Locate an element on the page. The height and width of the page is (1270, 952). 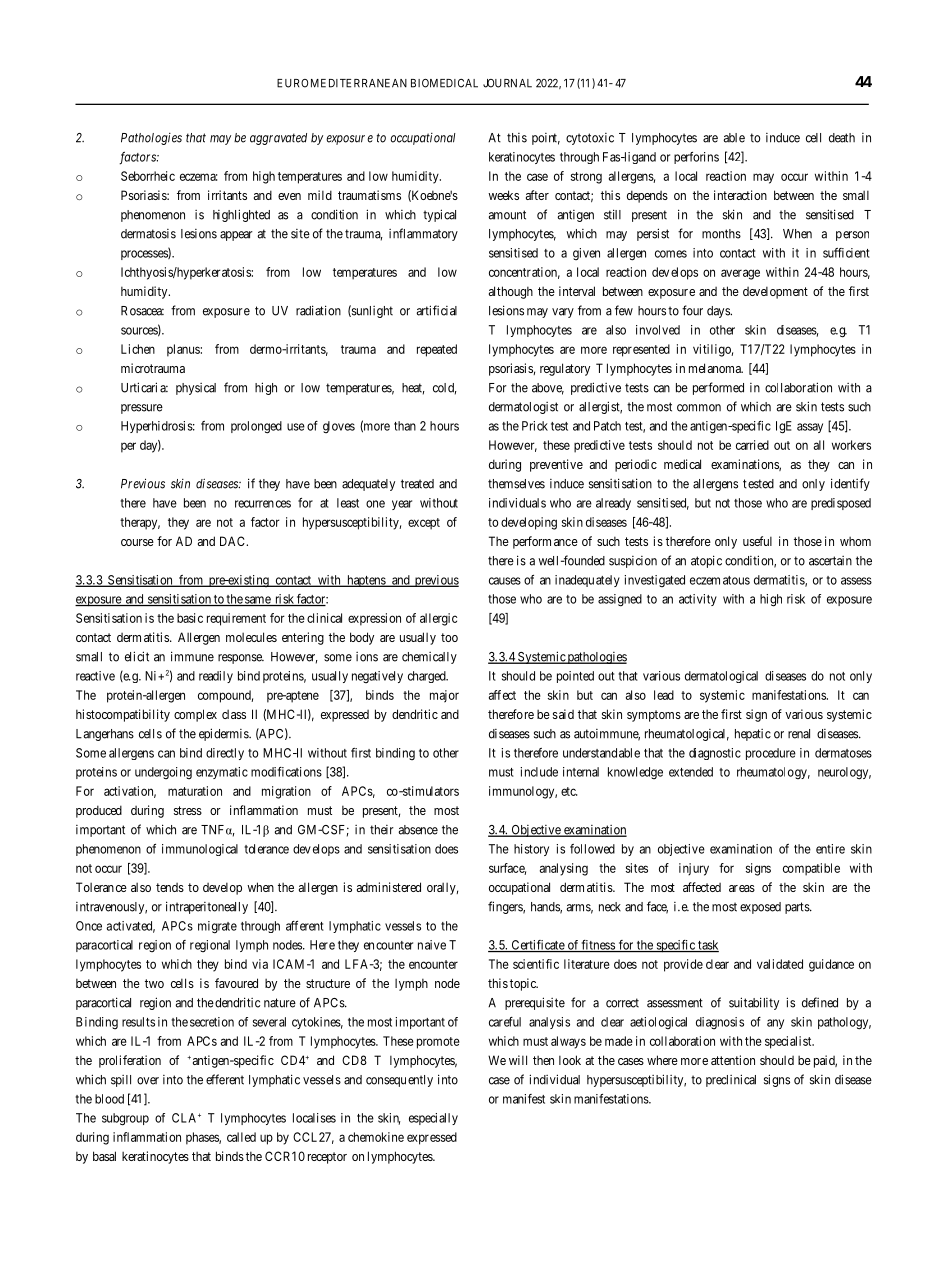
carried is located at coordinates (752, 445).
